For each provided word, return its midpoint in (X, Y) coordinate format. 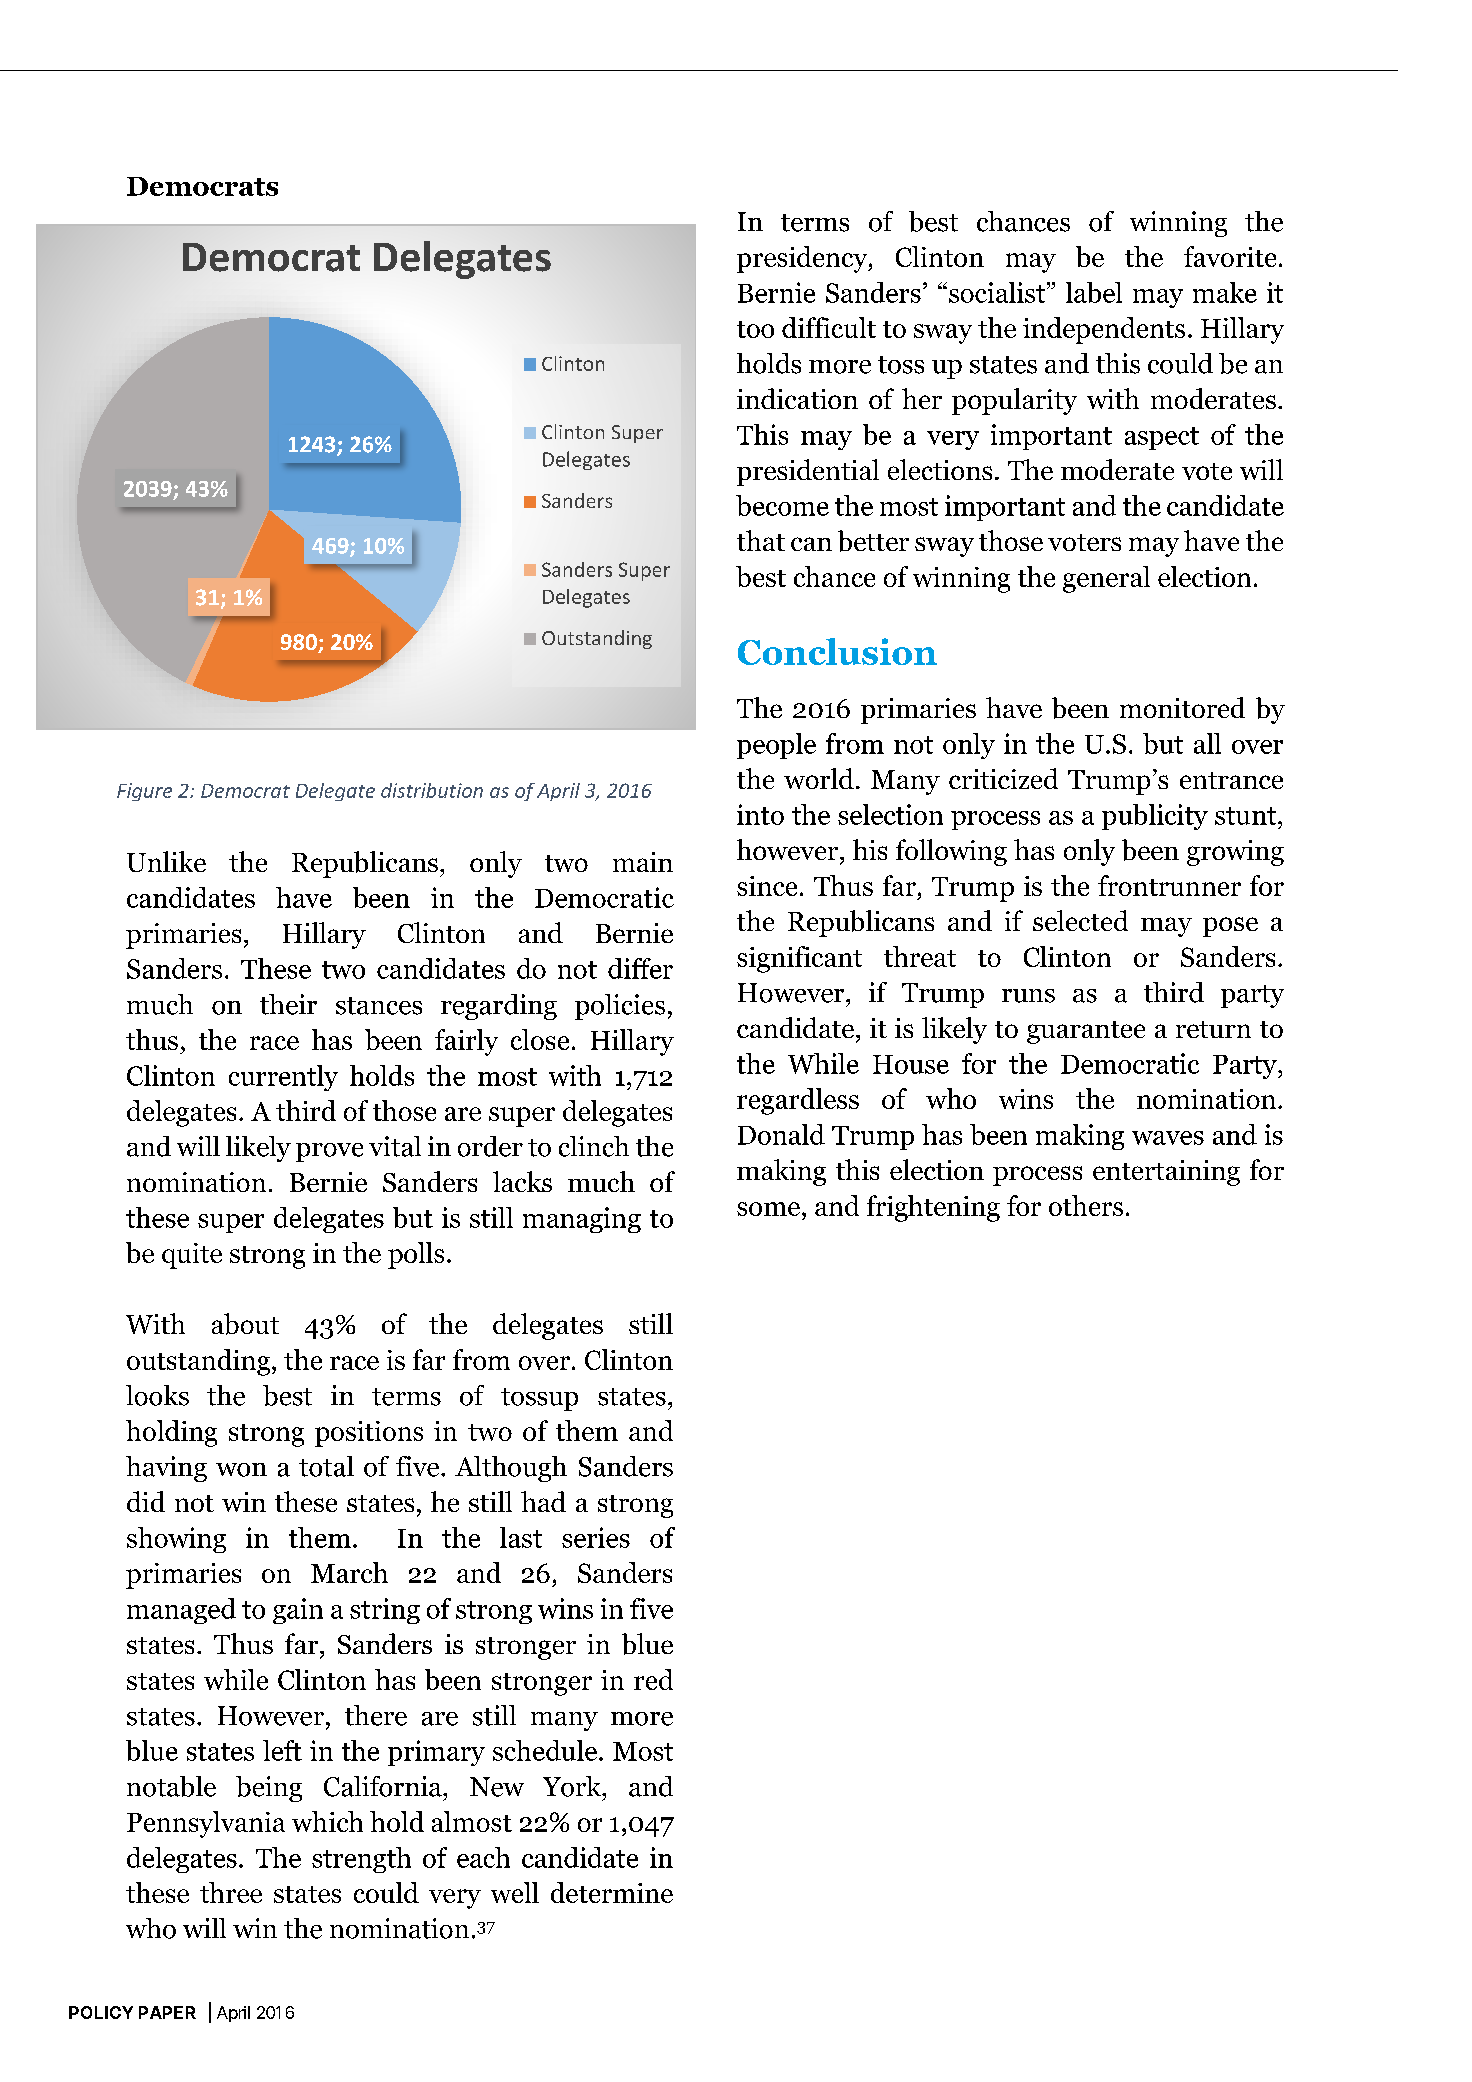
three (231, 1892)
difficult (829, 327)
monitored (1182, 707)
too (755, 329)
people (776, 746)
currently (283, 1078)
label (1094, 292)
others (1086, 1205)
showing (176, 1540)
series (596, 1537)
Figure (144, 792)
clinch (594, 1146)
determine (612, 1892)
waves (1168, 1138)
